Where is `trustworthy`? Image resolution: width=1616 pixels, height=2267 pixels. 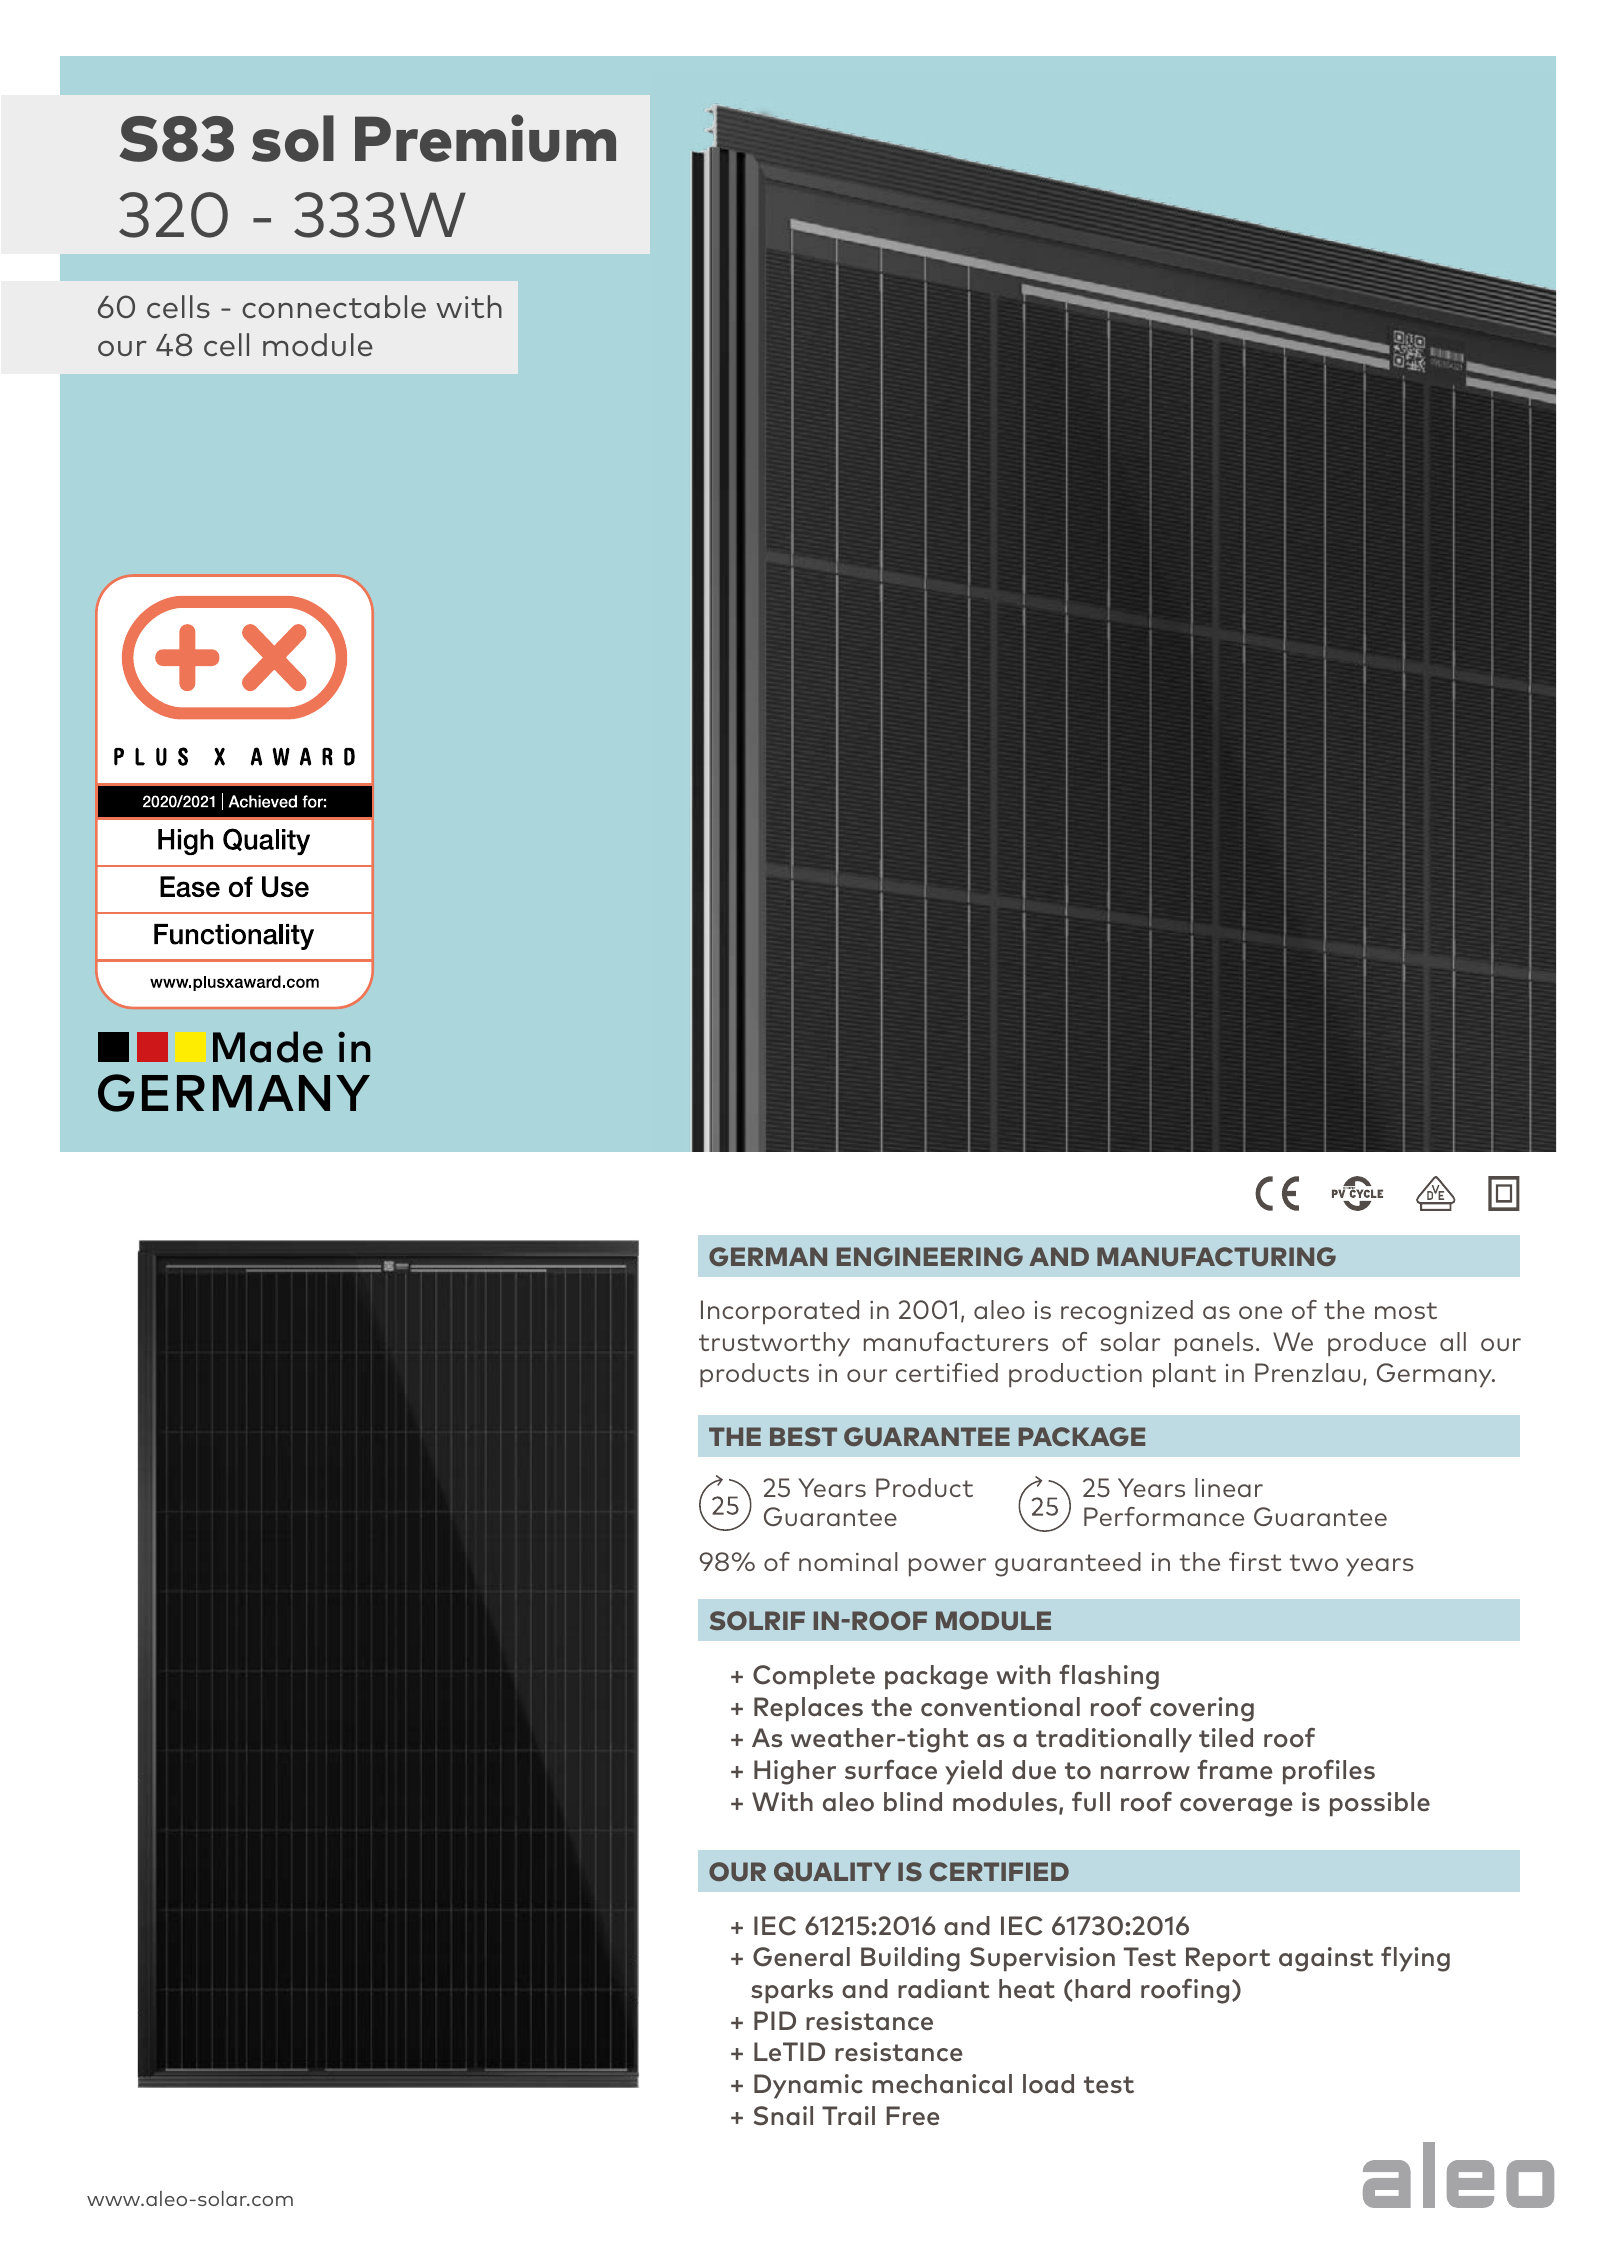 trustworthy is located at coordinates (774, 1344).
